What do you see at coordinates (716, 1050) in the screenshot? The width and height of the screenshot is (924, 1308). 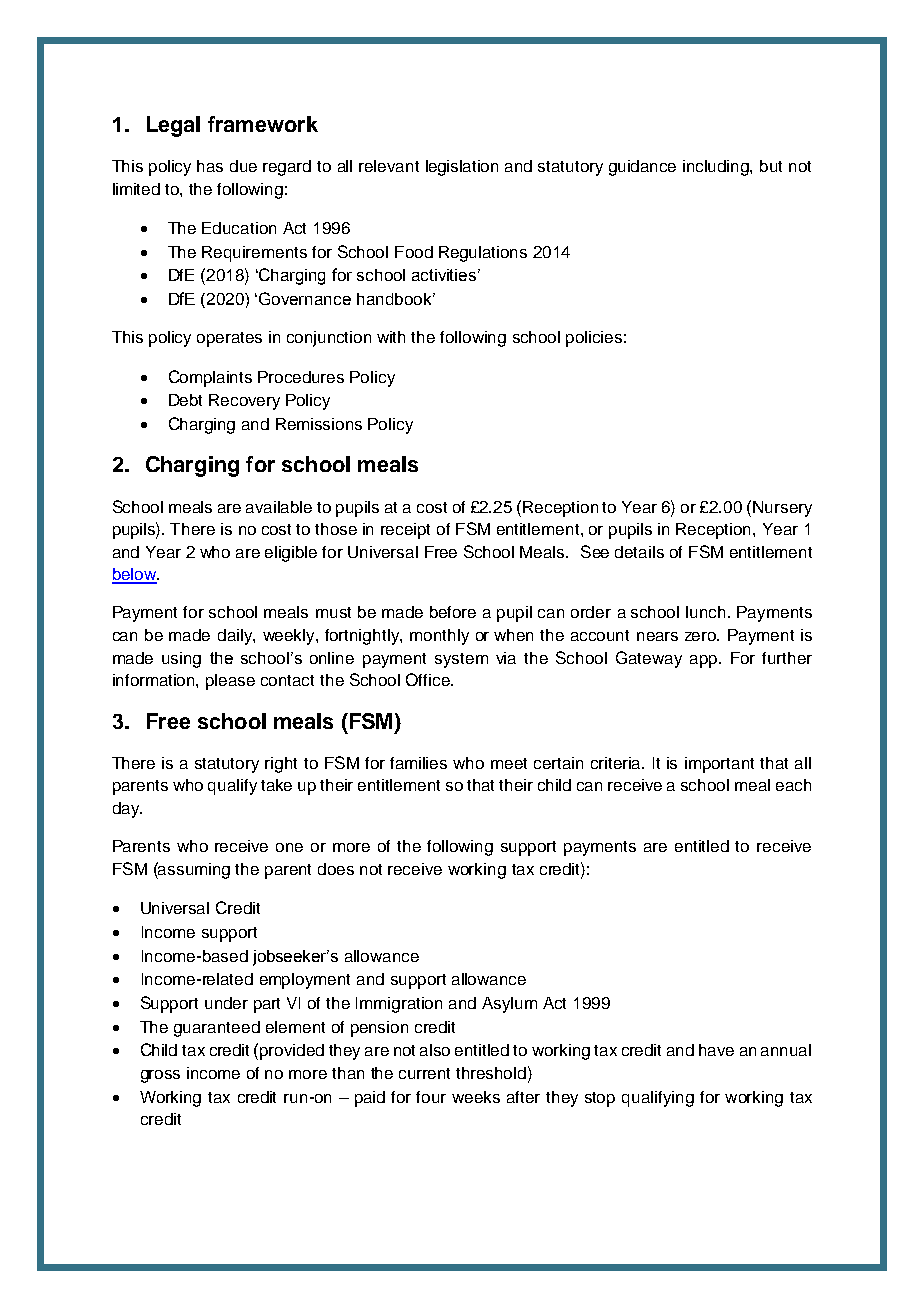 I see `have` at bounding box center [716, 1050].
